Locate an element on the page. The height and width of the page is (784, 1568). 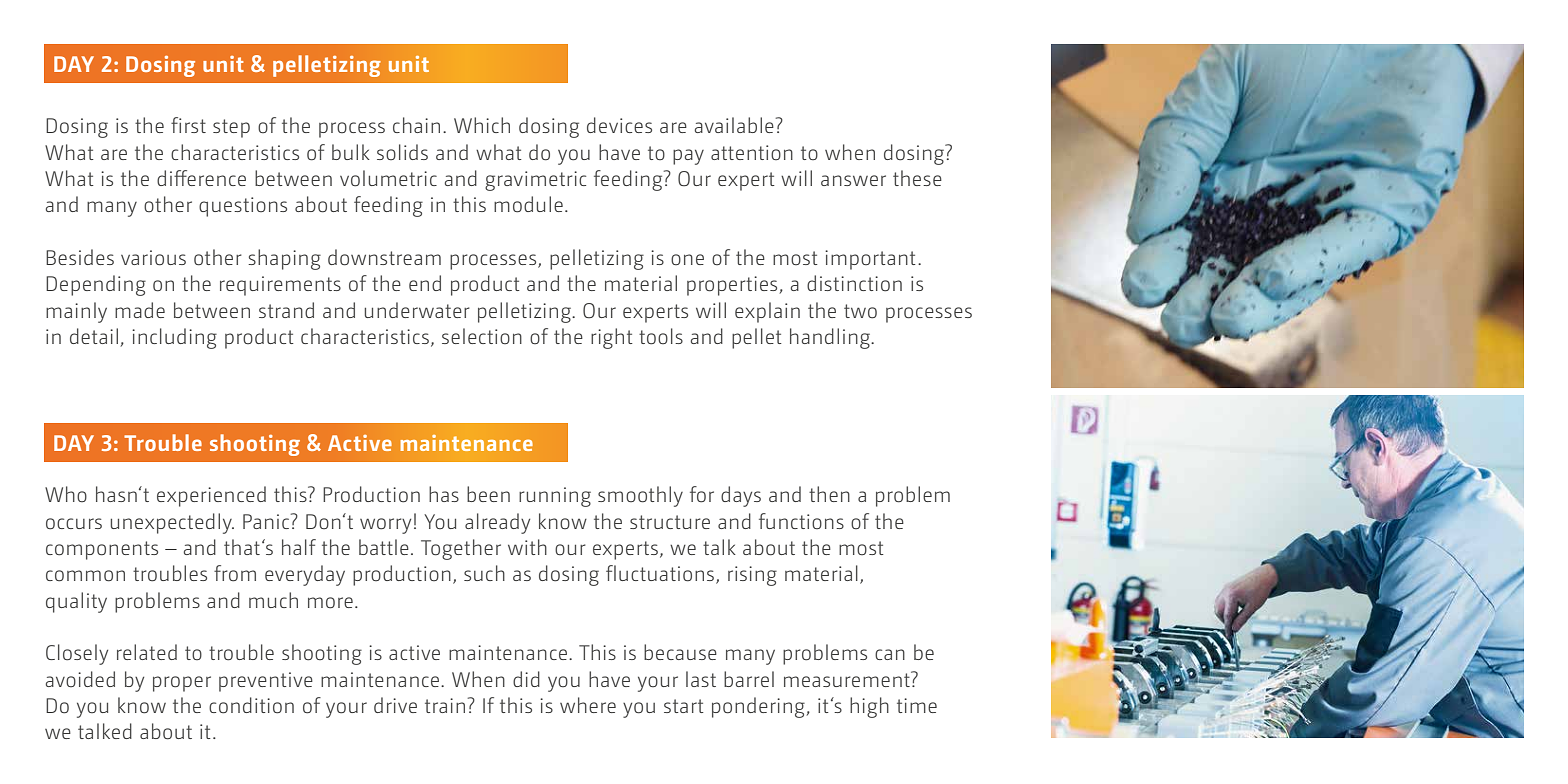
did is located at coordinates (526, 679).
